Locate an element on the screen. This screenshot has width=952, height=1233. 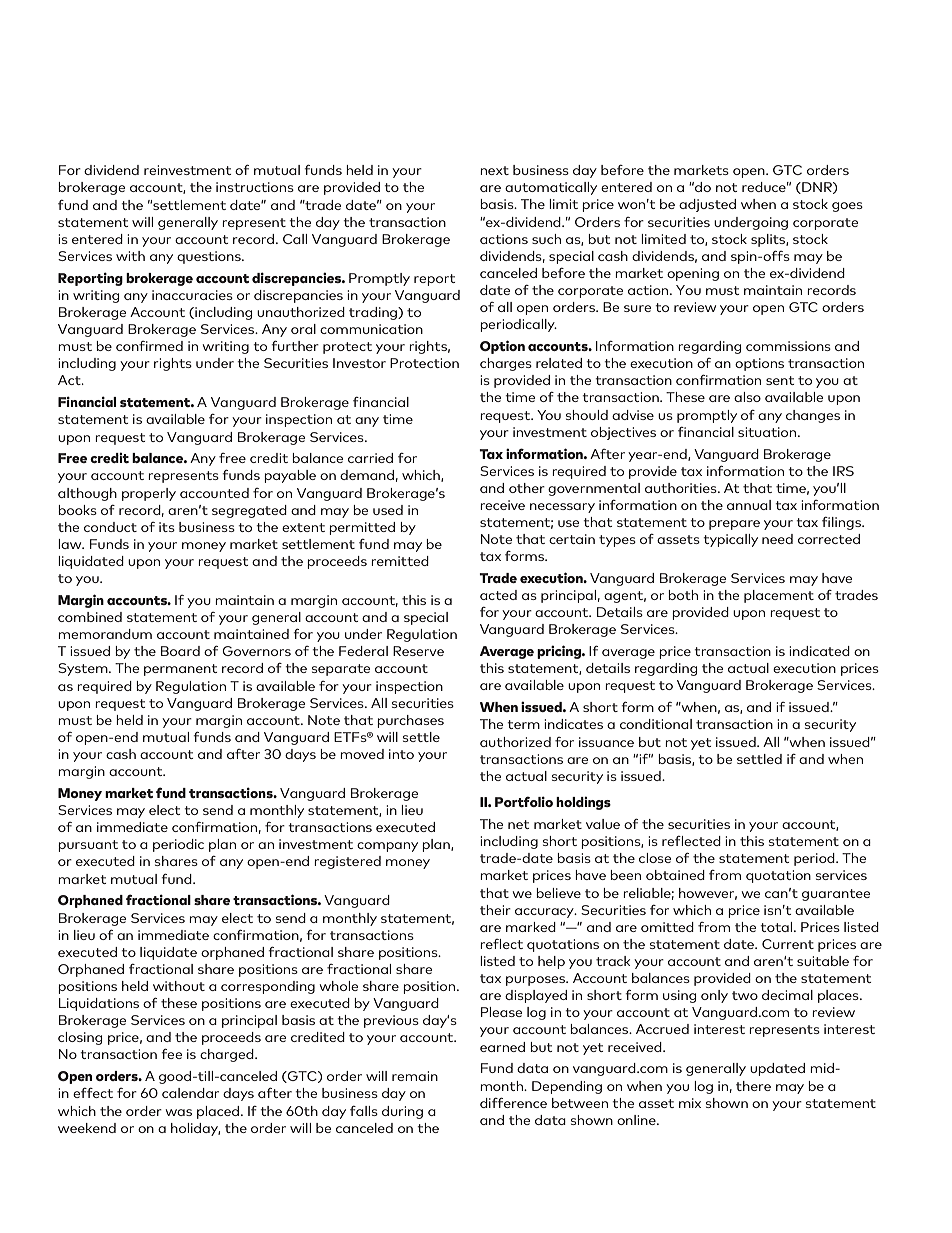
next is located at coordinates (494, 170).
